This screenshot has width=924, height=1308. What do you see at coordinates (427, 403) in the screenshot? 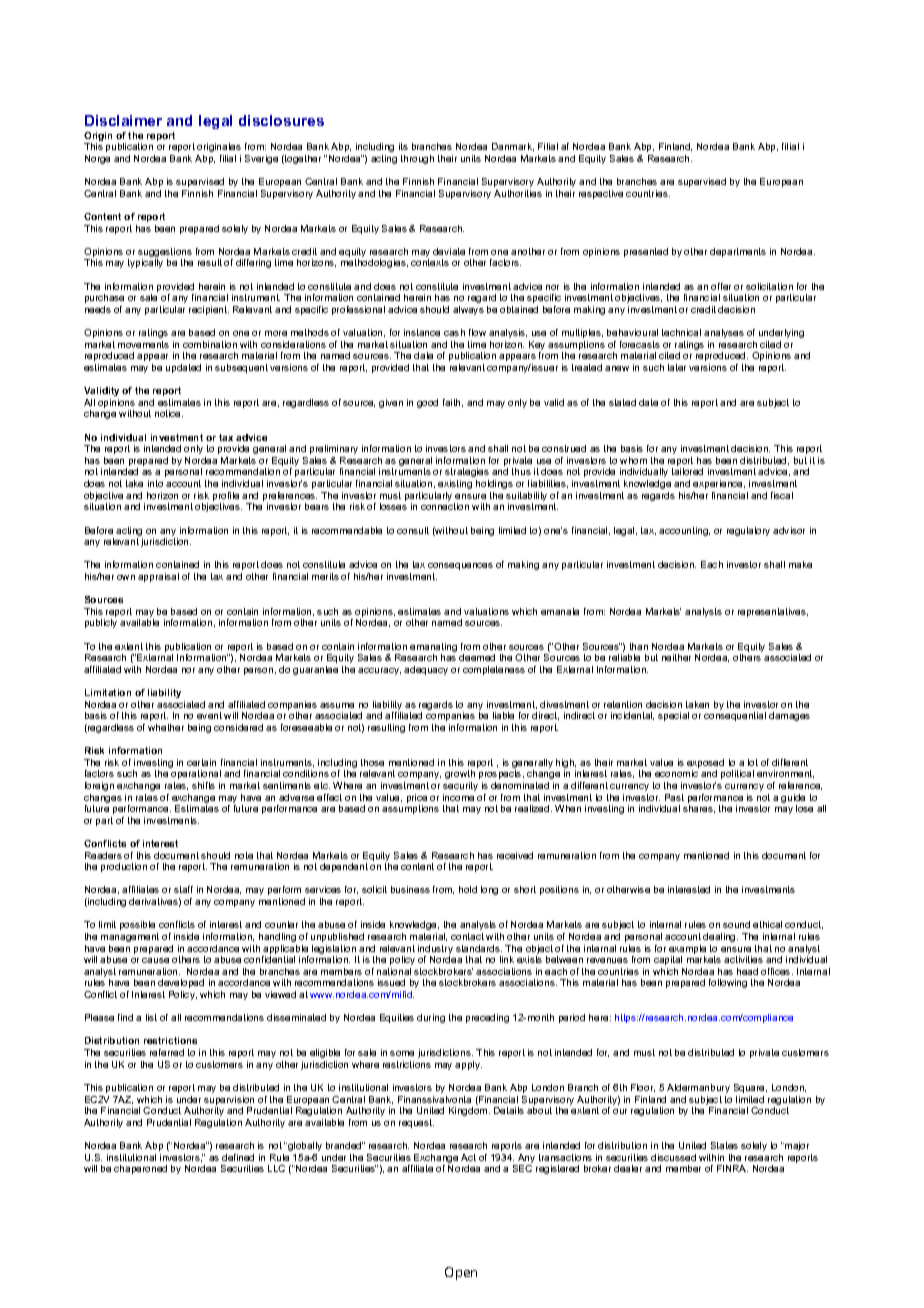
I see `good` at bounding box center [427, 403].
